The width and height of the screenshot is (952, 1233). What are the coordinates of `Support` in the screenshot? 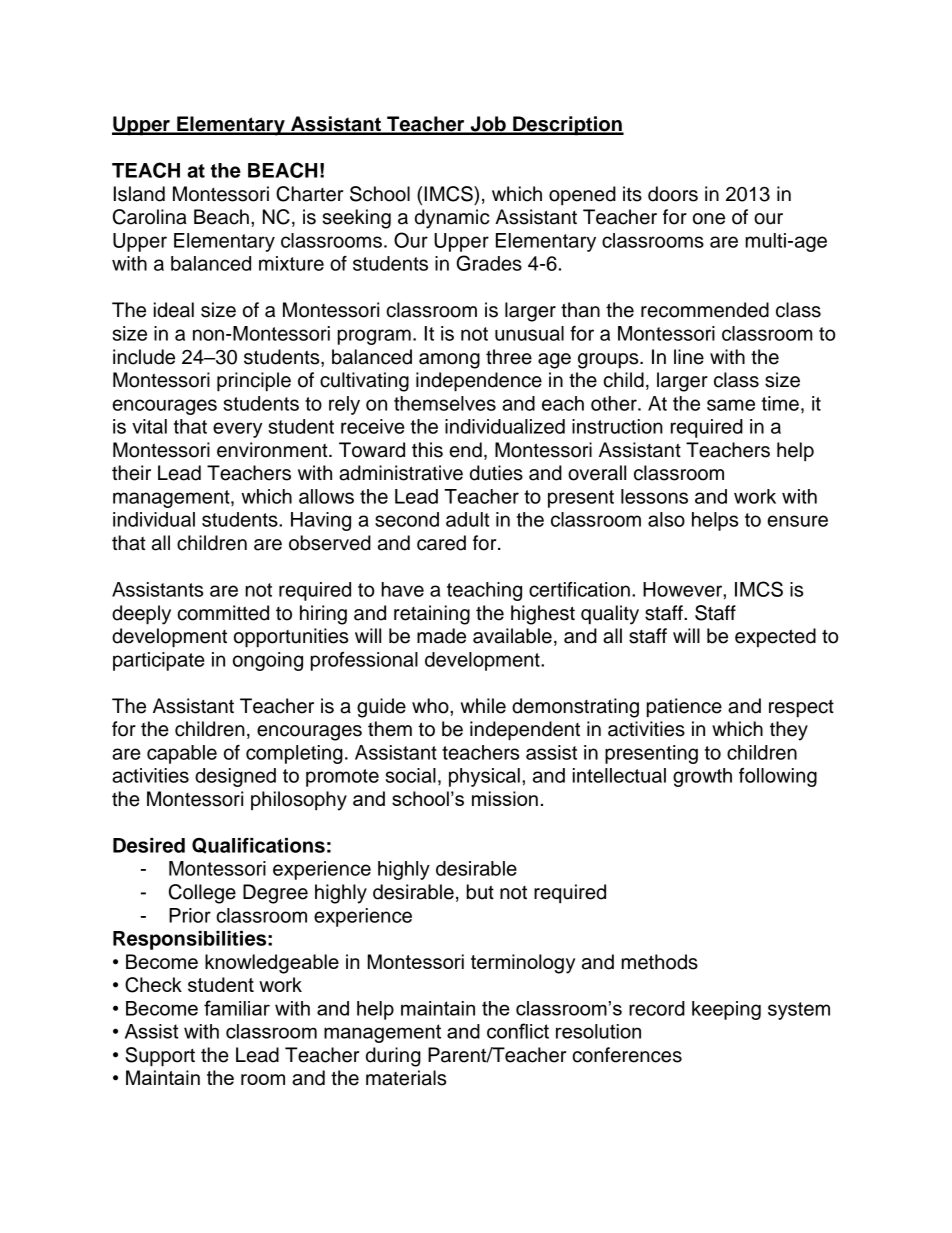 It's located at (160, 1057).
